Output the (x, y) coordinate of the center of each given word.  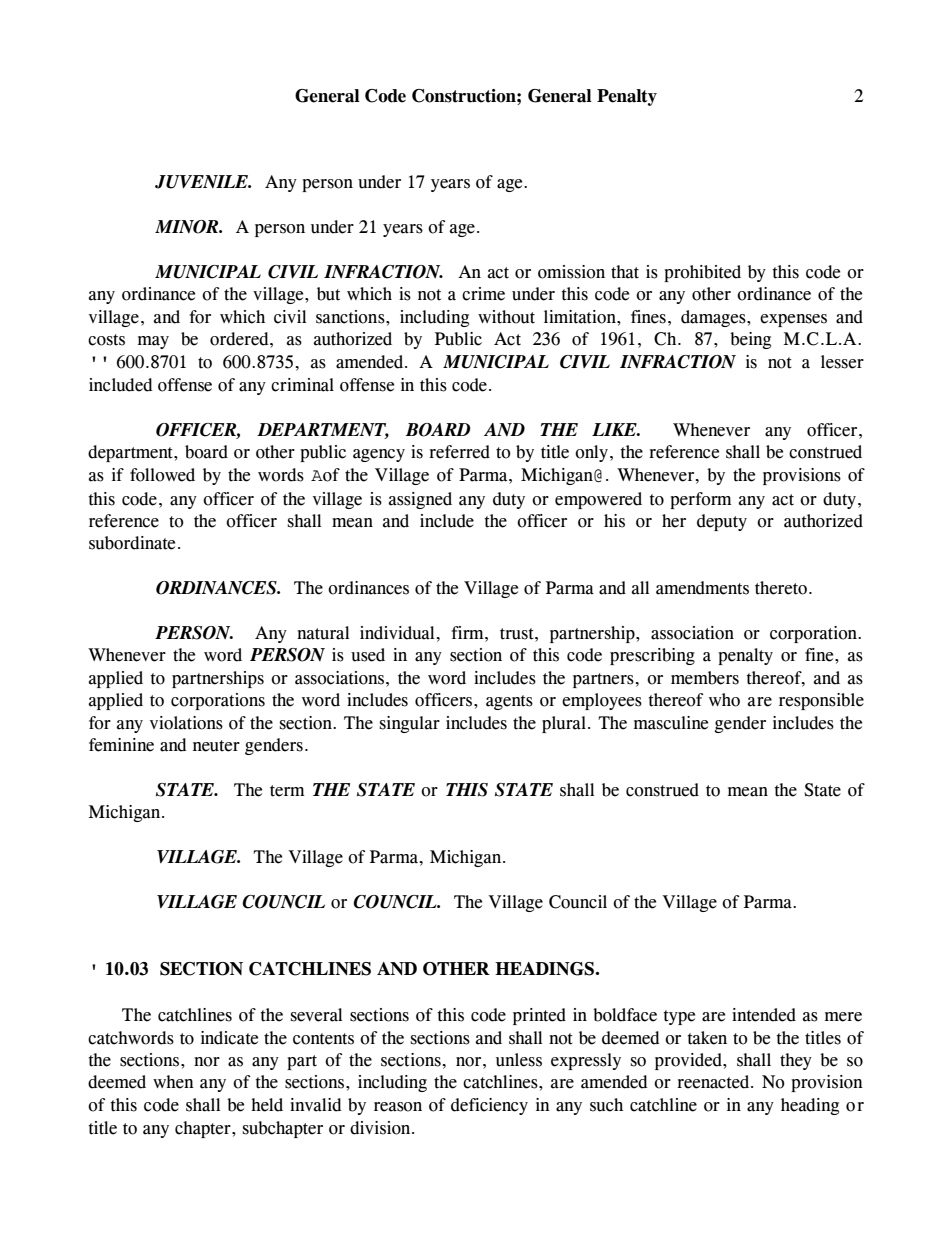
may (153, 342)
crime (483, 294)
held (267, 1105)
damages (714, 318)
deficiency (489, 1106)
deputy (722, 522)
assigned (420, 500)
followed (162, 475)
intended (764, 1015)
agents (509, 702)
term (287, 791)
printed (539, 1016)
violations (186, 723)
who (724, 700)
